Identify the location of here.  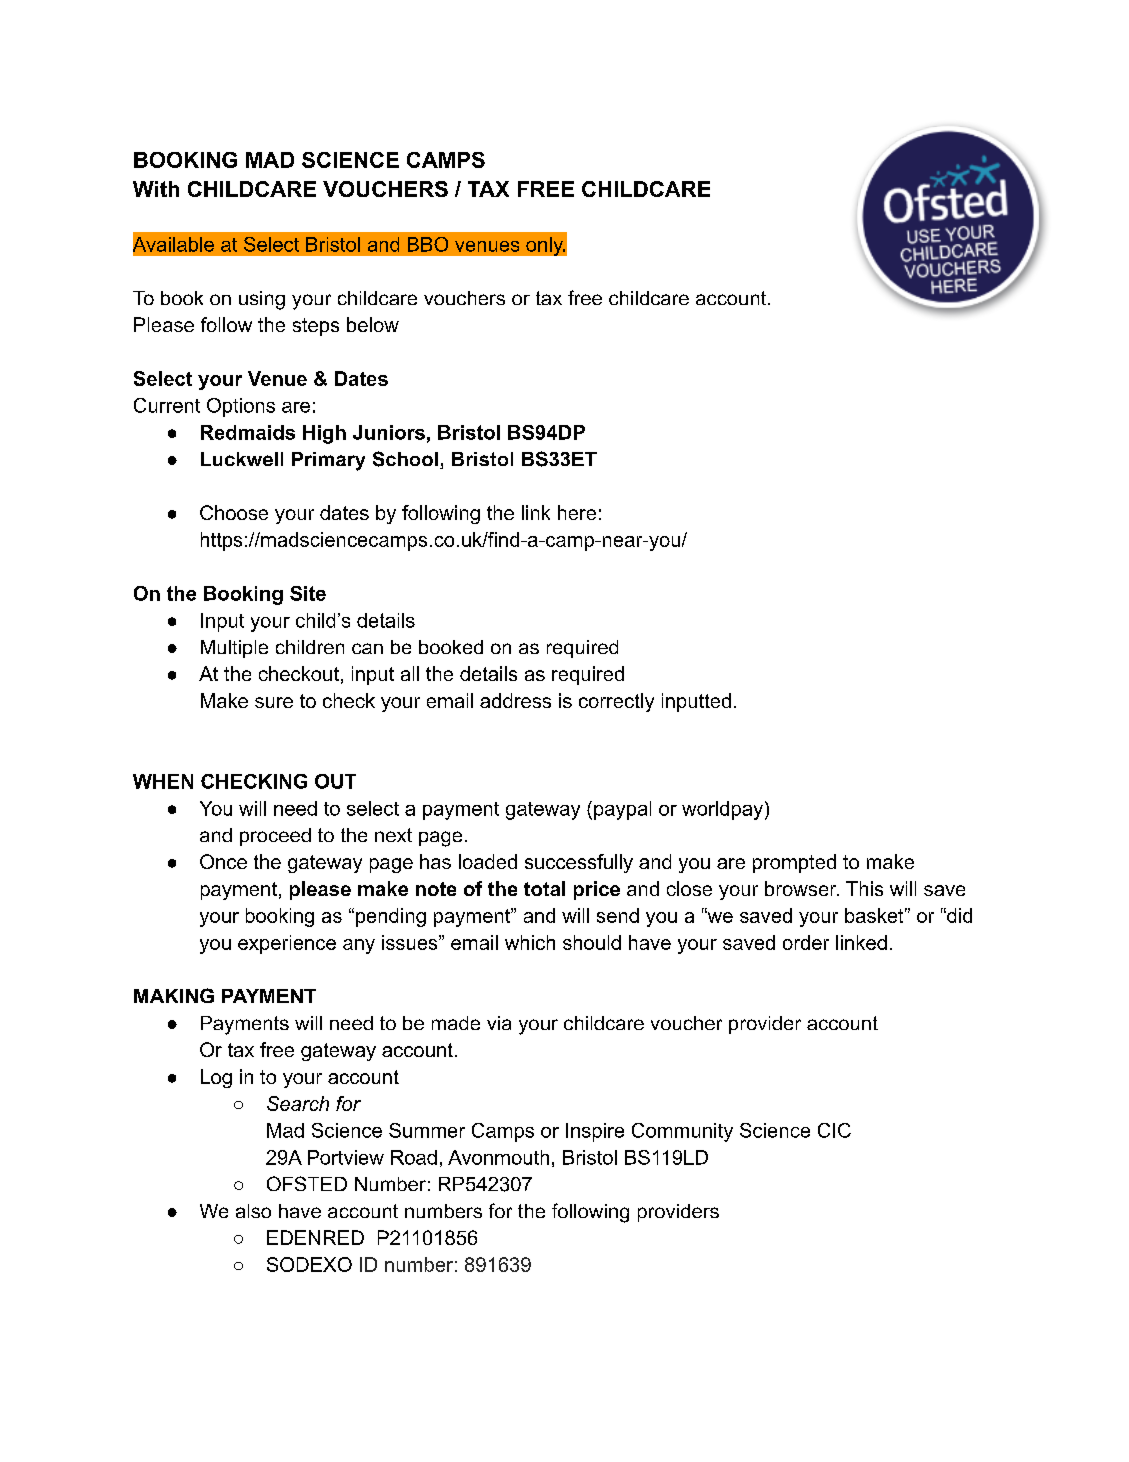
(577, 512).
